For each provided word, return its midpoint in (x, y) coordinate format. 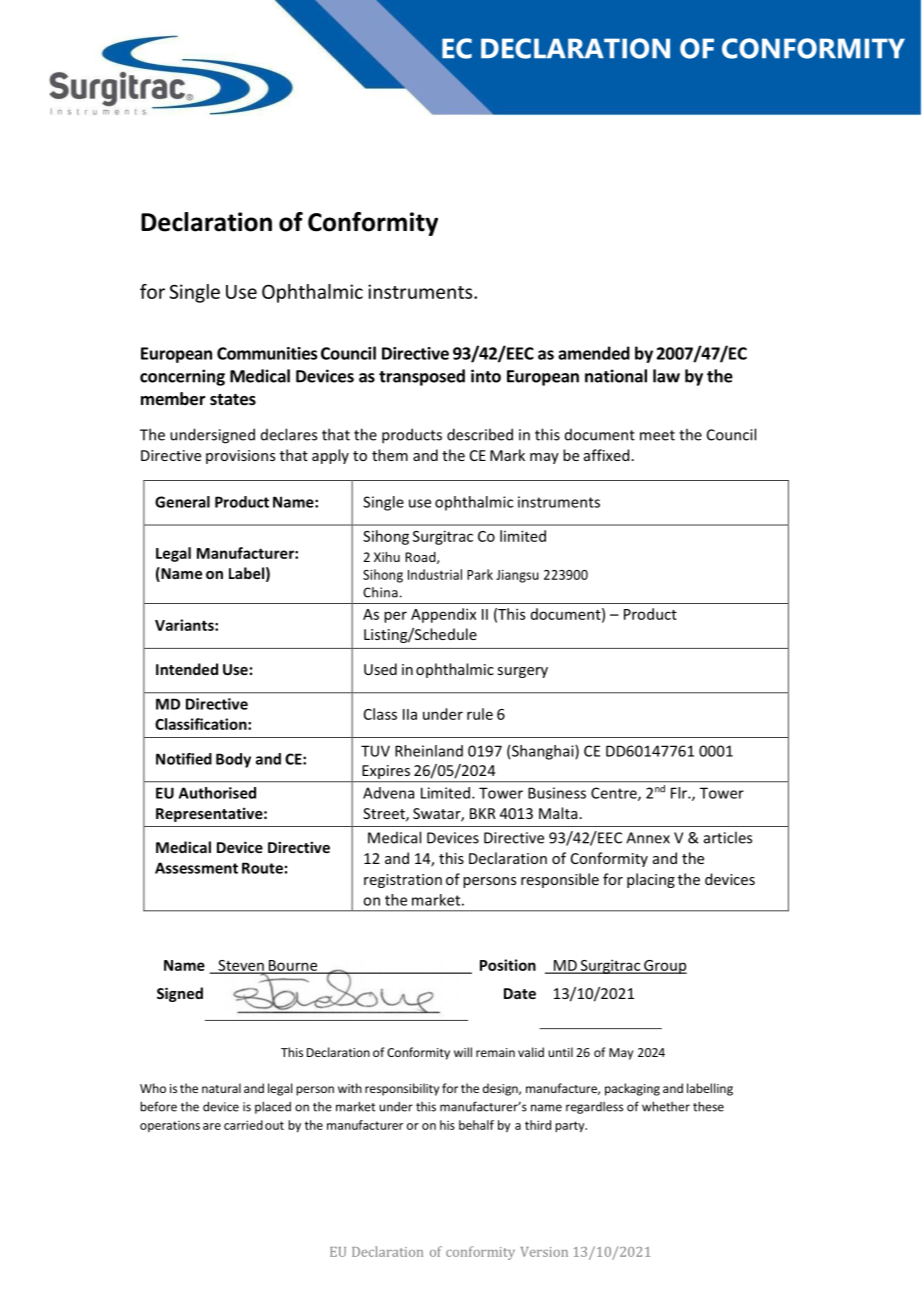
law (666, 376)
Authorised (217, 793)
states (233, 400)
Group (664, 967)
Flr (680, 793)
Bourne (293, 966)
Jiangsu (517, 576)
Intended (187, 669)
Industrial (435, 574)
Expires (386, 773)
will (463, 1052)
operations (170, 1126)
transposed (422, 377)
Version (544, 1252)
